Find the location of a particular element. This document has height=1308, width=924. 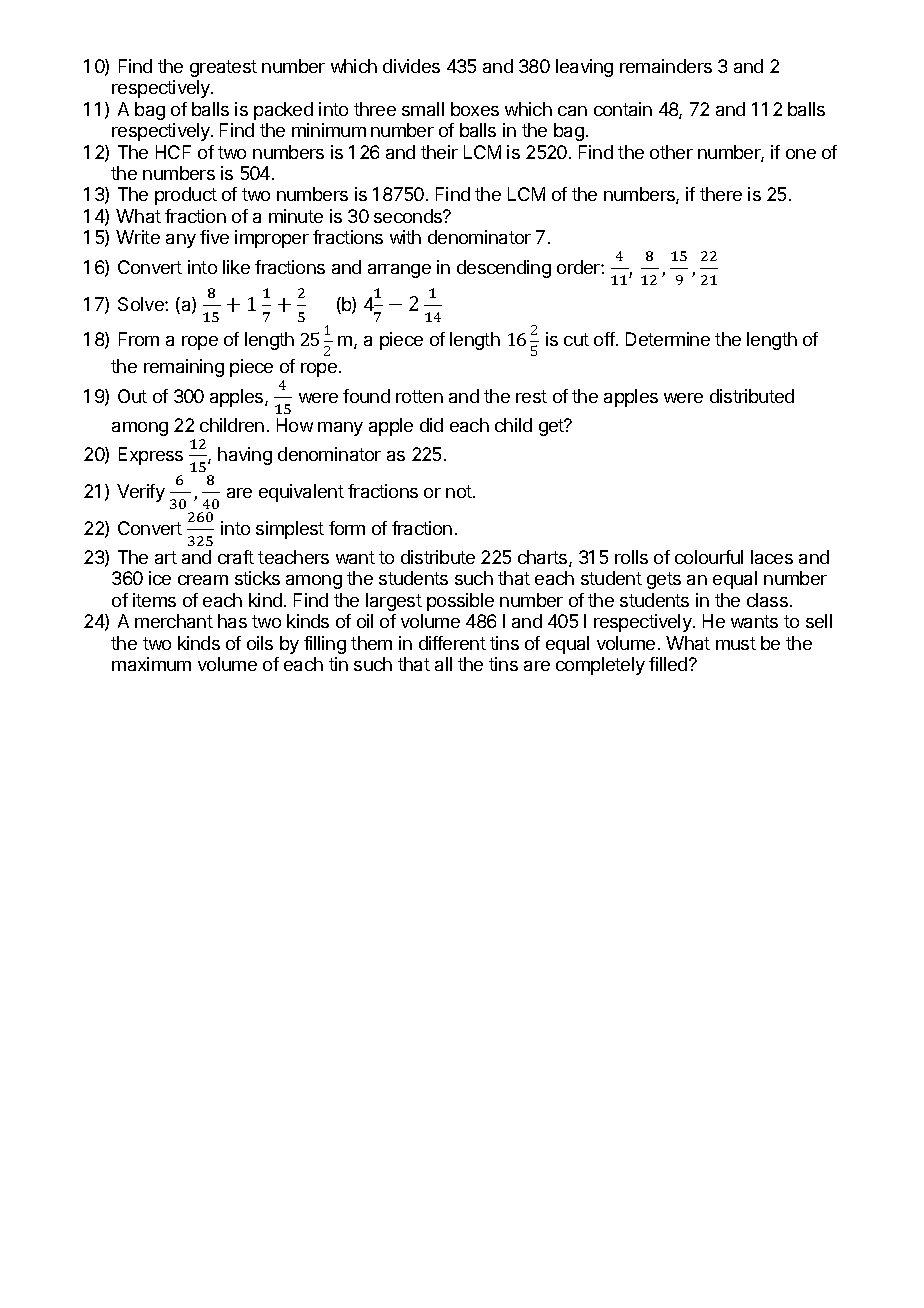

colourful is located at coordinates (709, 557).
